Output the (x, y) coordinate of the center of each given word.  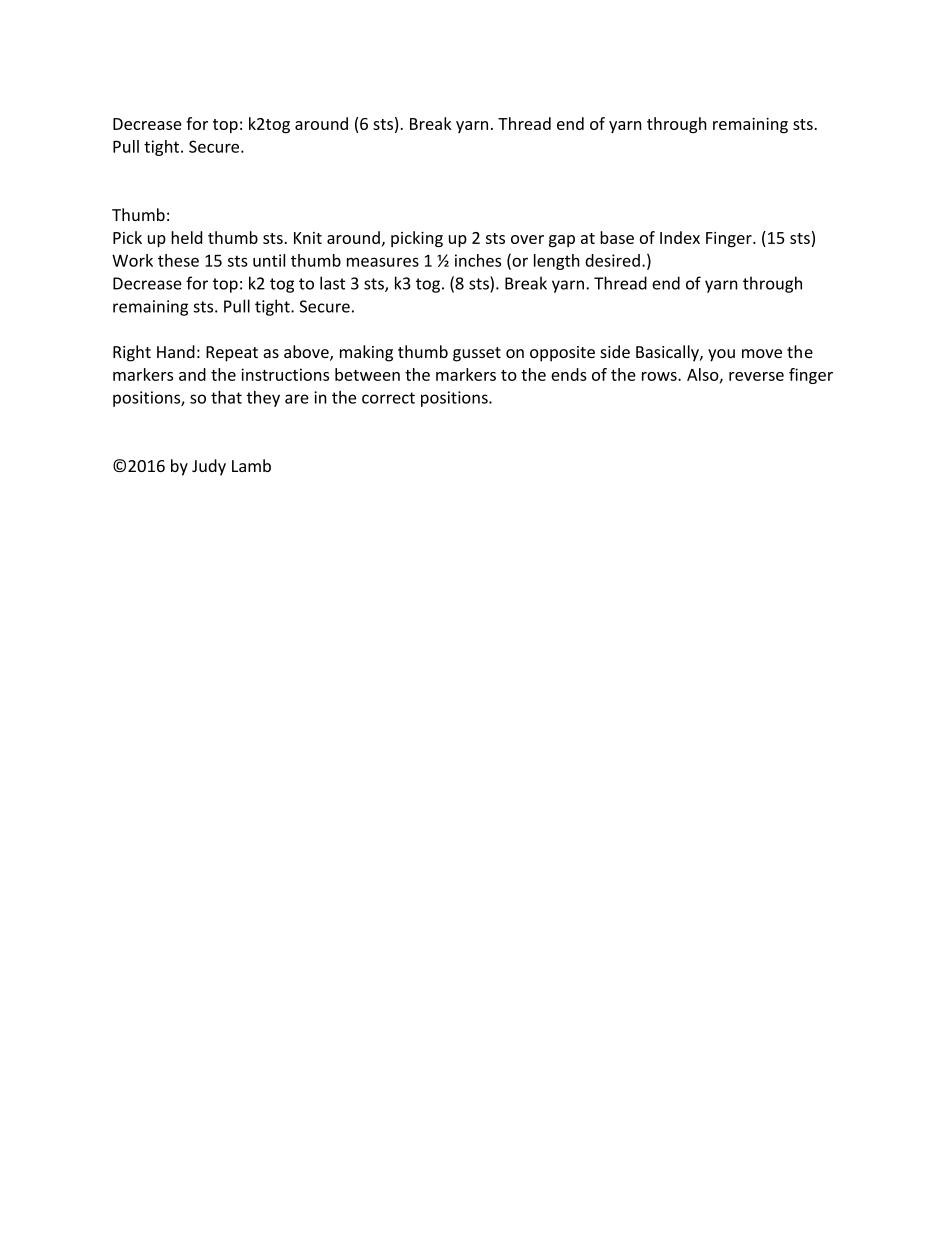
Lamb (251, 465)
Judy (209, 467)
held (186, 237)
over (527, 239)
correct (388, 398)
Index (680, 237)
